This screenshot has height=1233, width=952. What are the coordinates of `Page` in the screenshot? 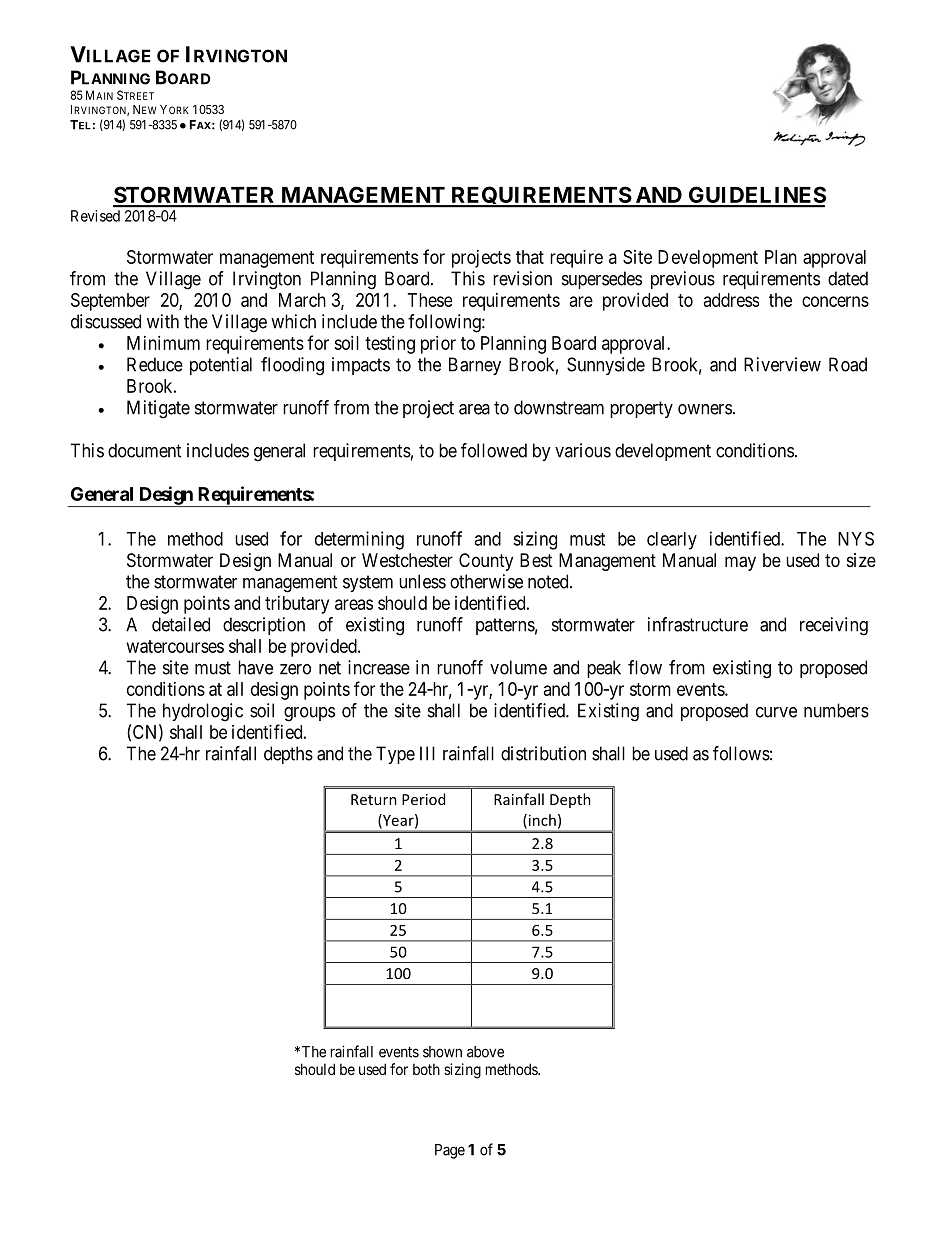 It's located at (450, 1151).
